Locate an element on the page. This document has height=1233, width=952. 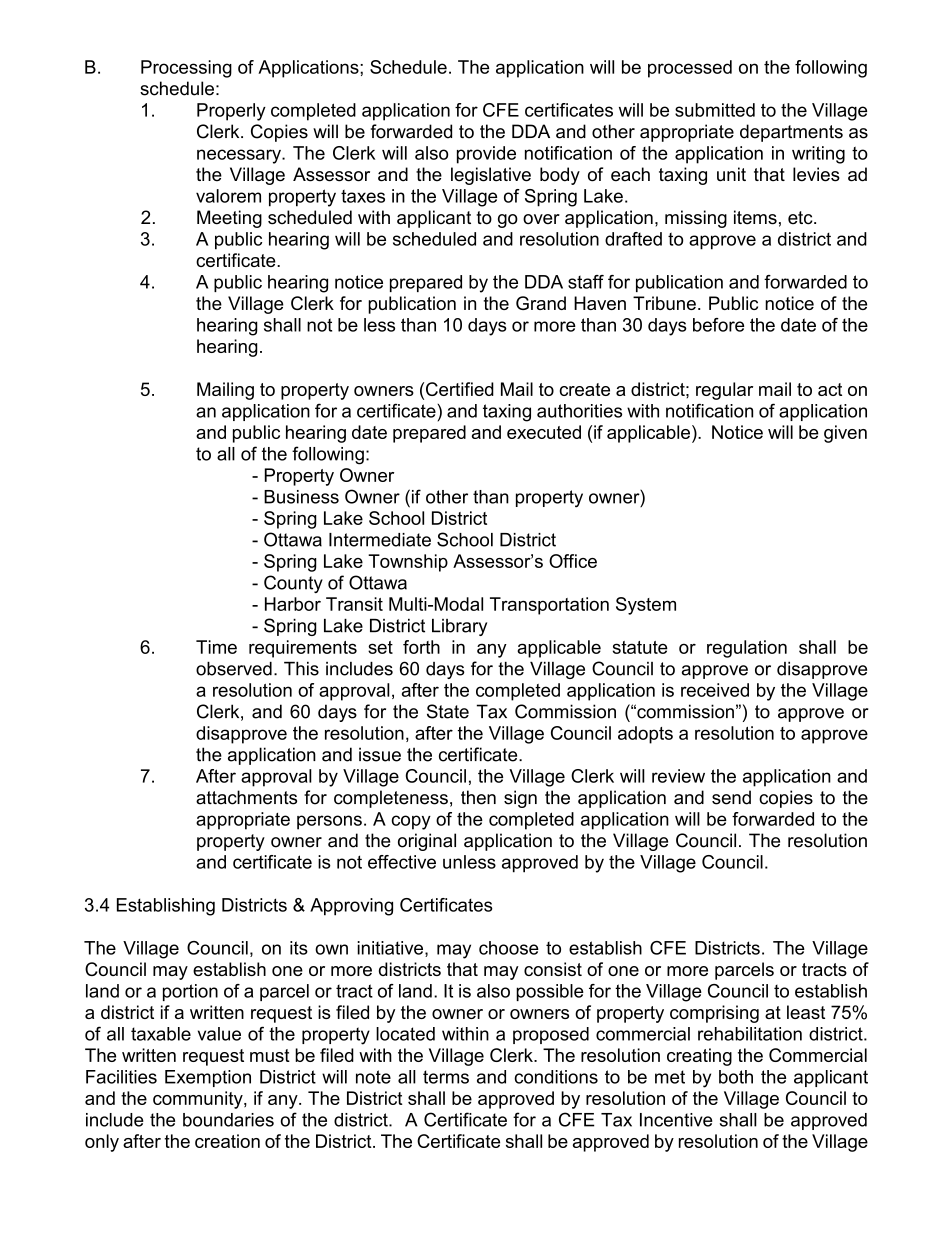
Business is located at coordinates (301, 497).
